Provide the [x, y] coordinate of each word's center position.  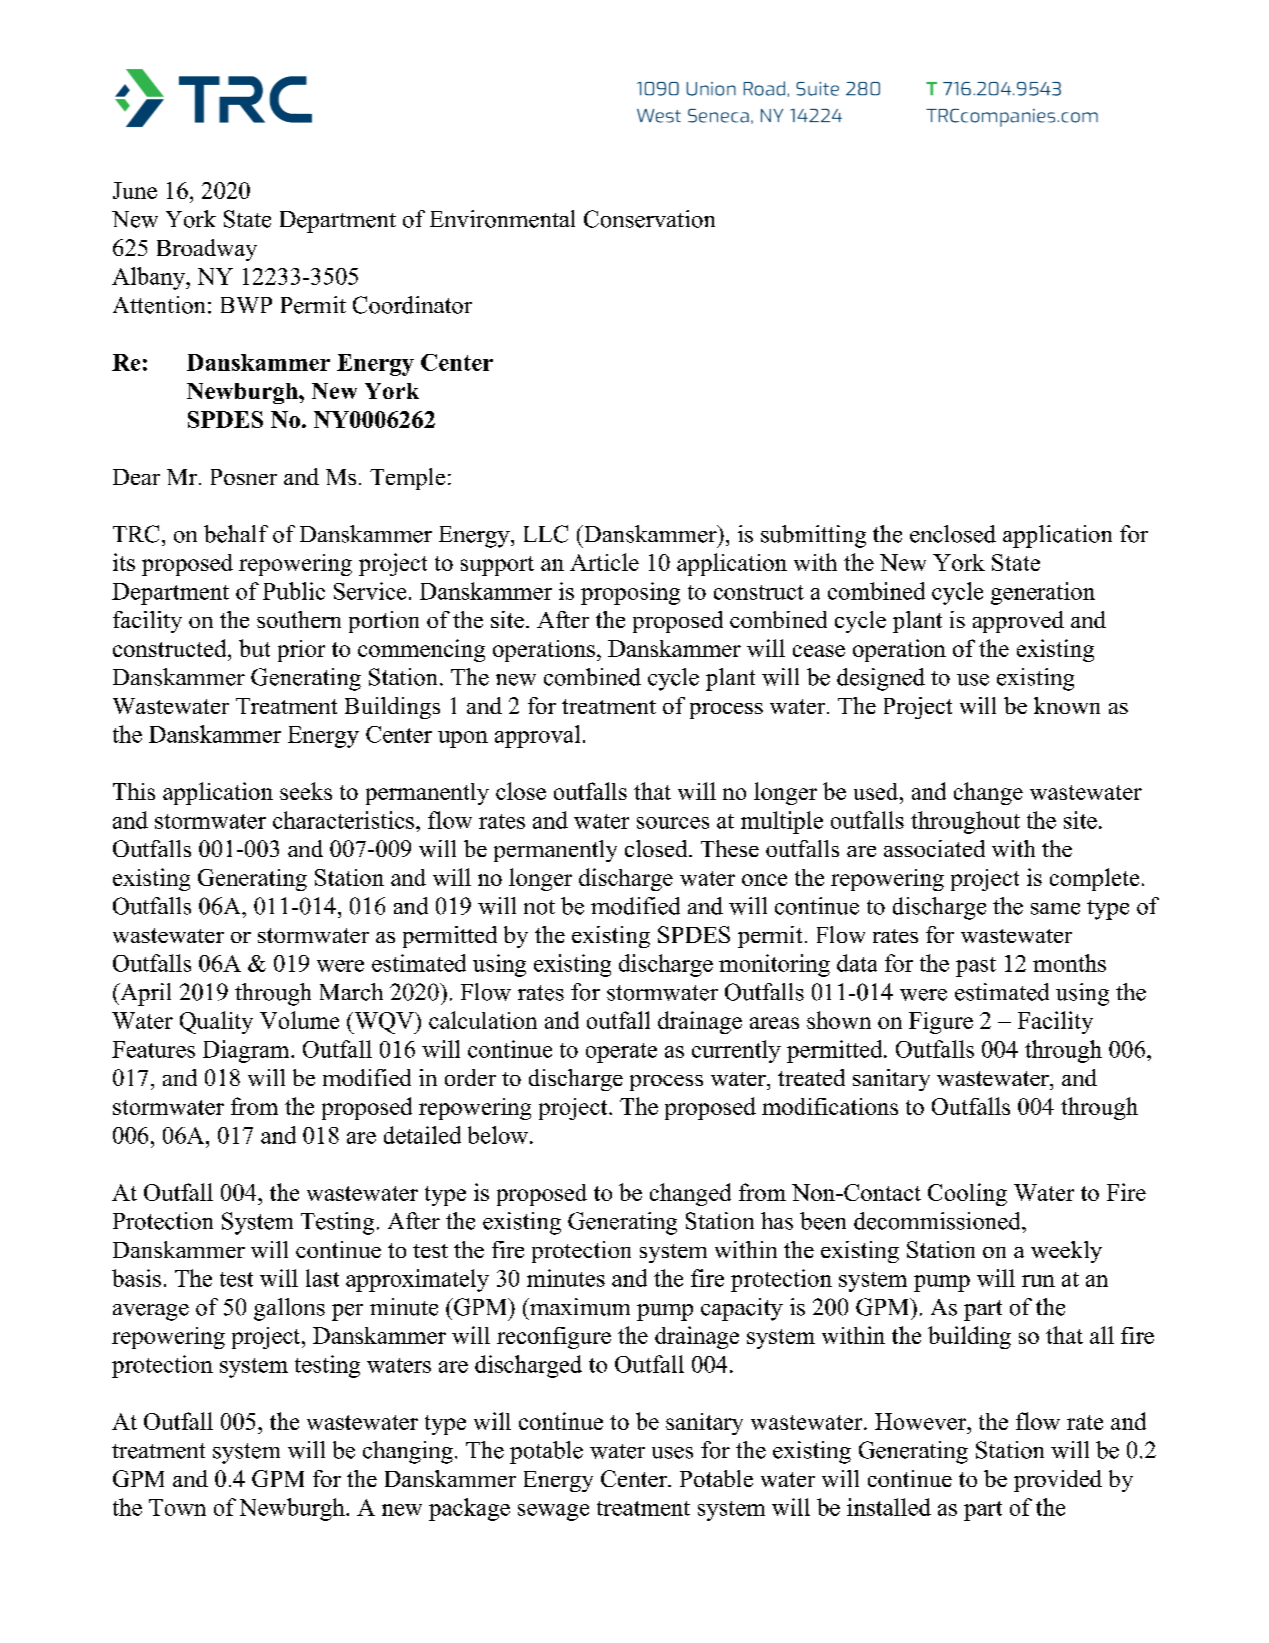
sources [673, 823]
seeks [306, 791]
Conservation [649, 219]
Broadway [207, 250]
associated [934, 848]
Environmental [502, 219]
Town [177, 1507]
